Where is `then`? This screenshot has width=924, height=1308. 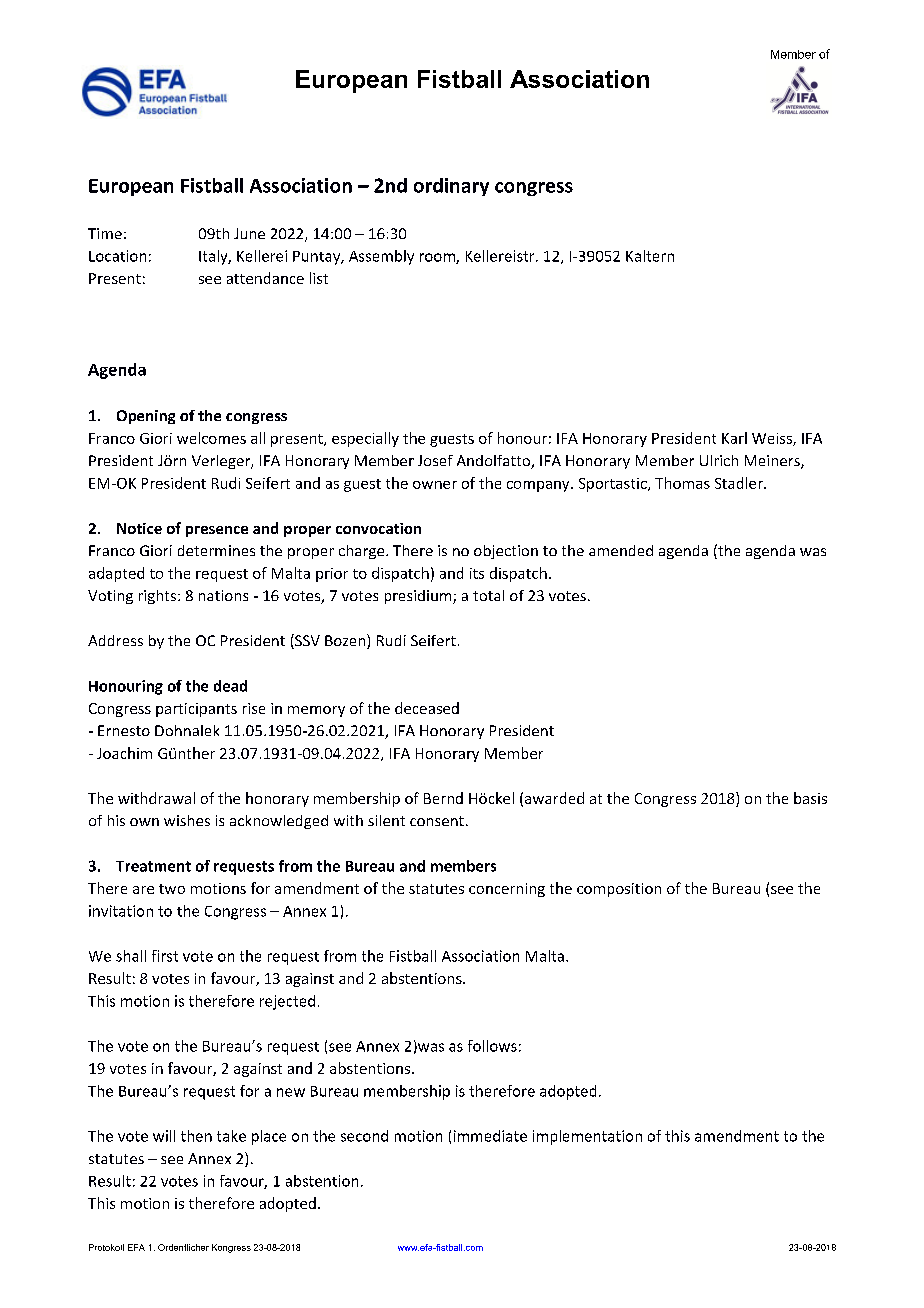
then is located at coordinates (196, 1136).
